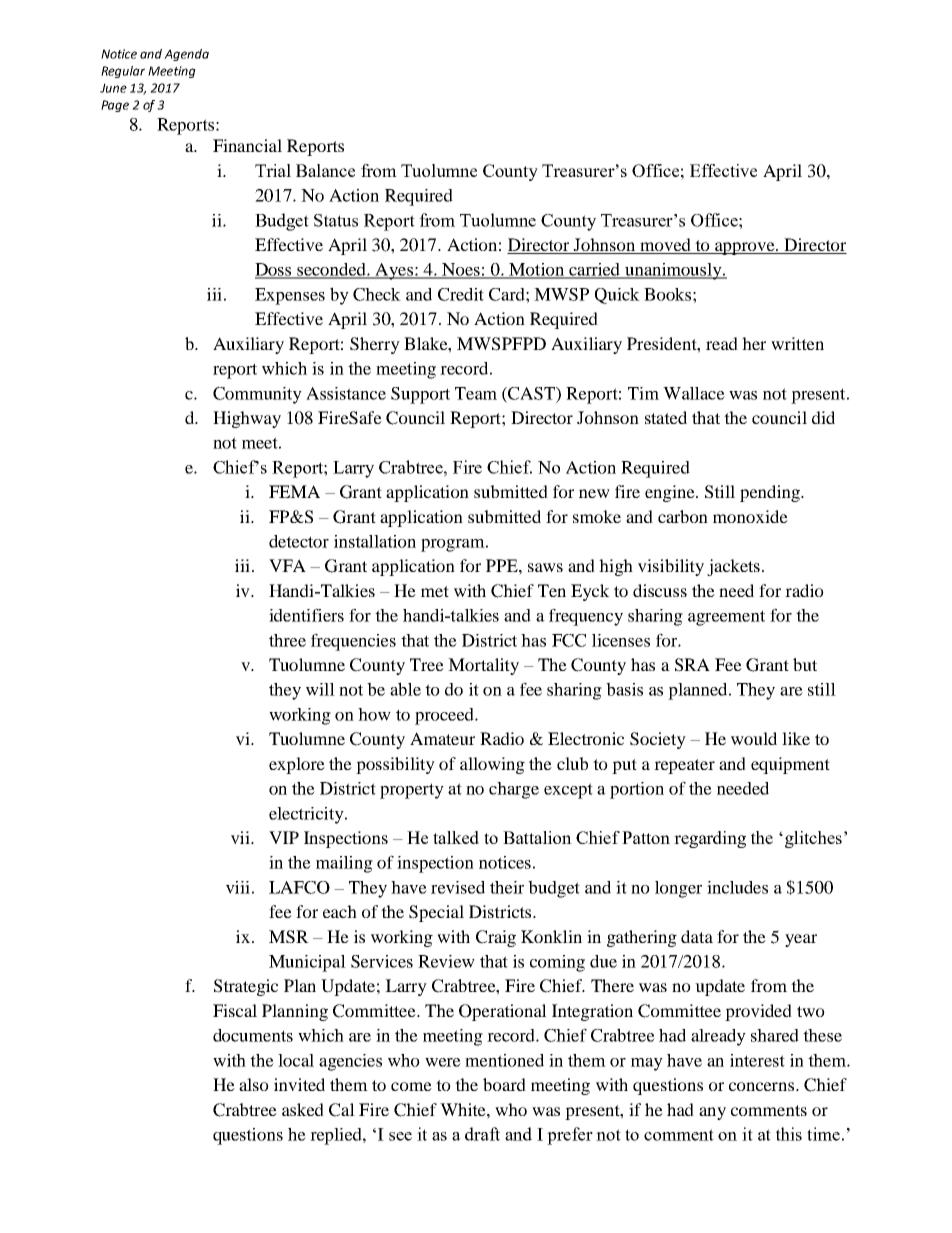 Image resolution: width=952 pixels, height=1233 pixels. I want to click on allowing, so click(492, 765).
